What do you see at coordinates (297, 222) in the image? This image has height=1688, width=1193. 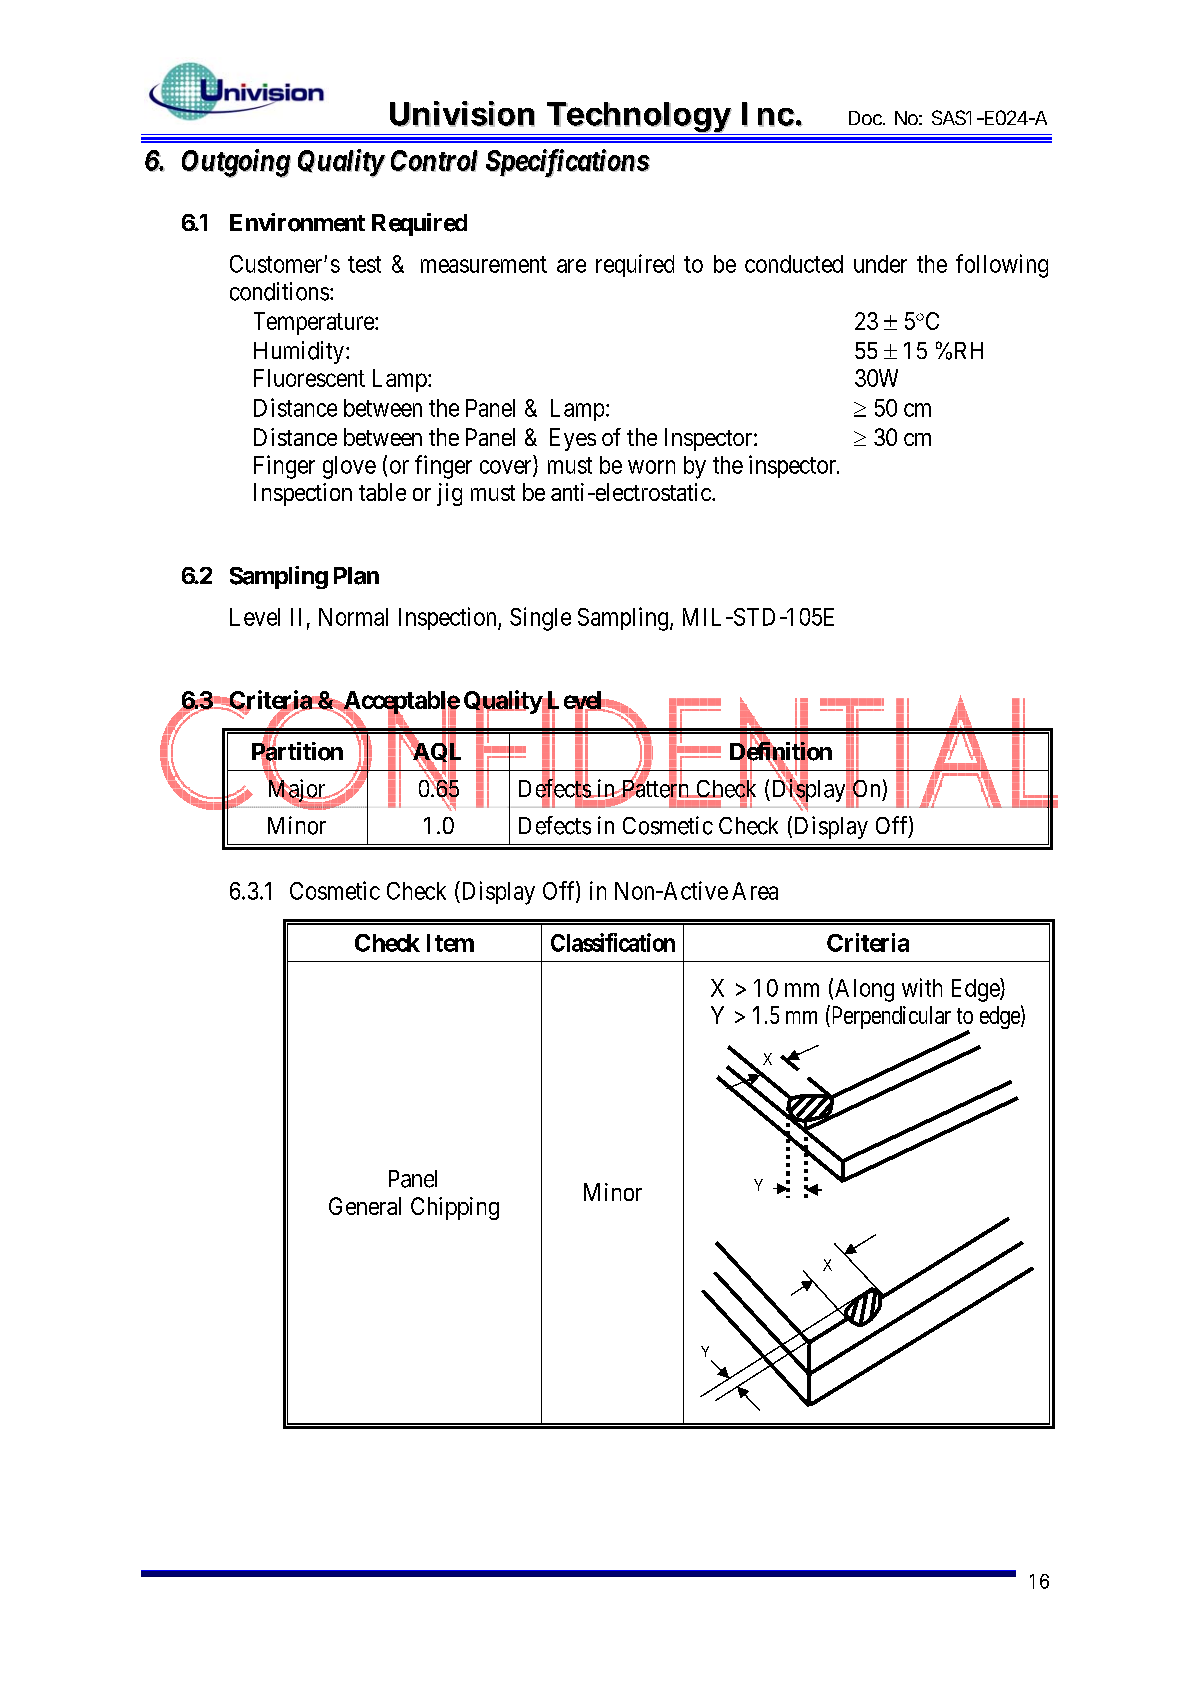 I see `Environment` at bounding box center [297, 222].
